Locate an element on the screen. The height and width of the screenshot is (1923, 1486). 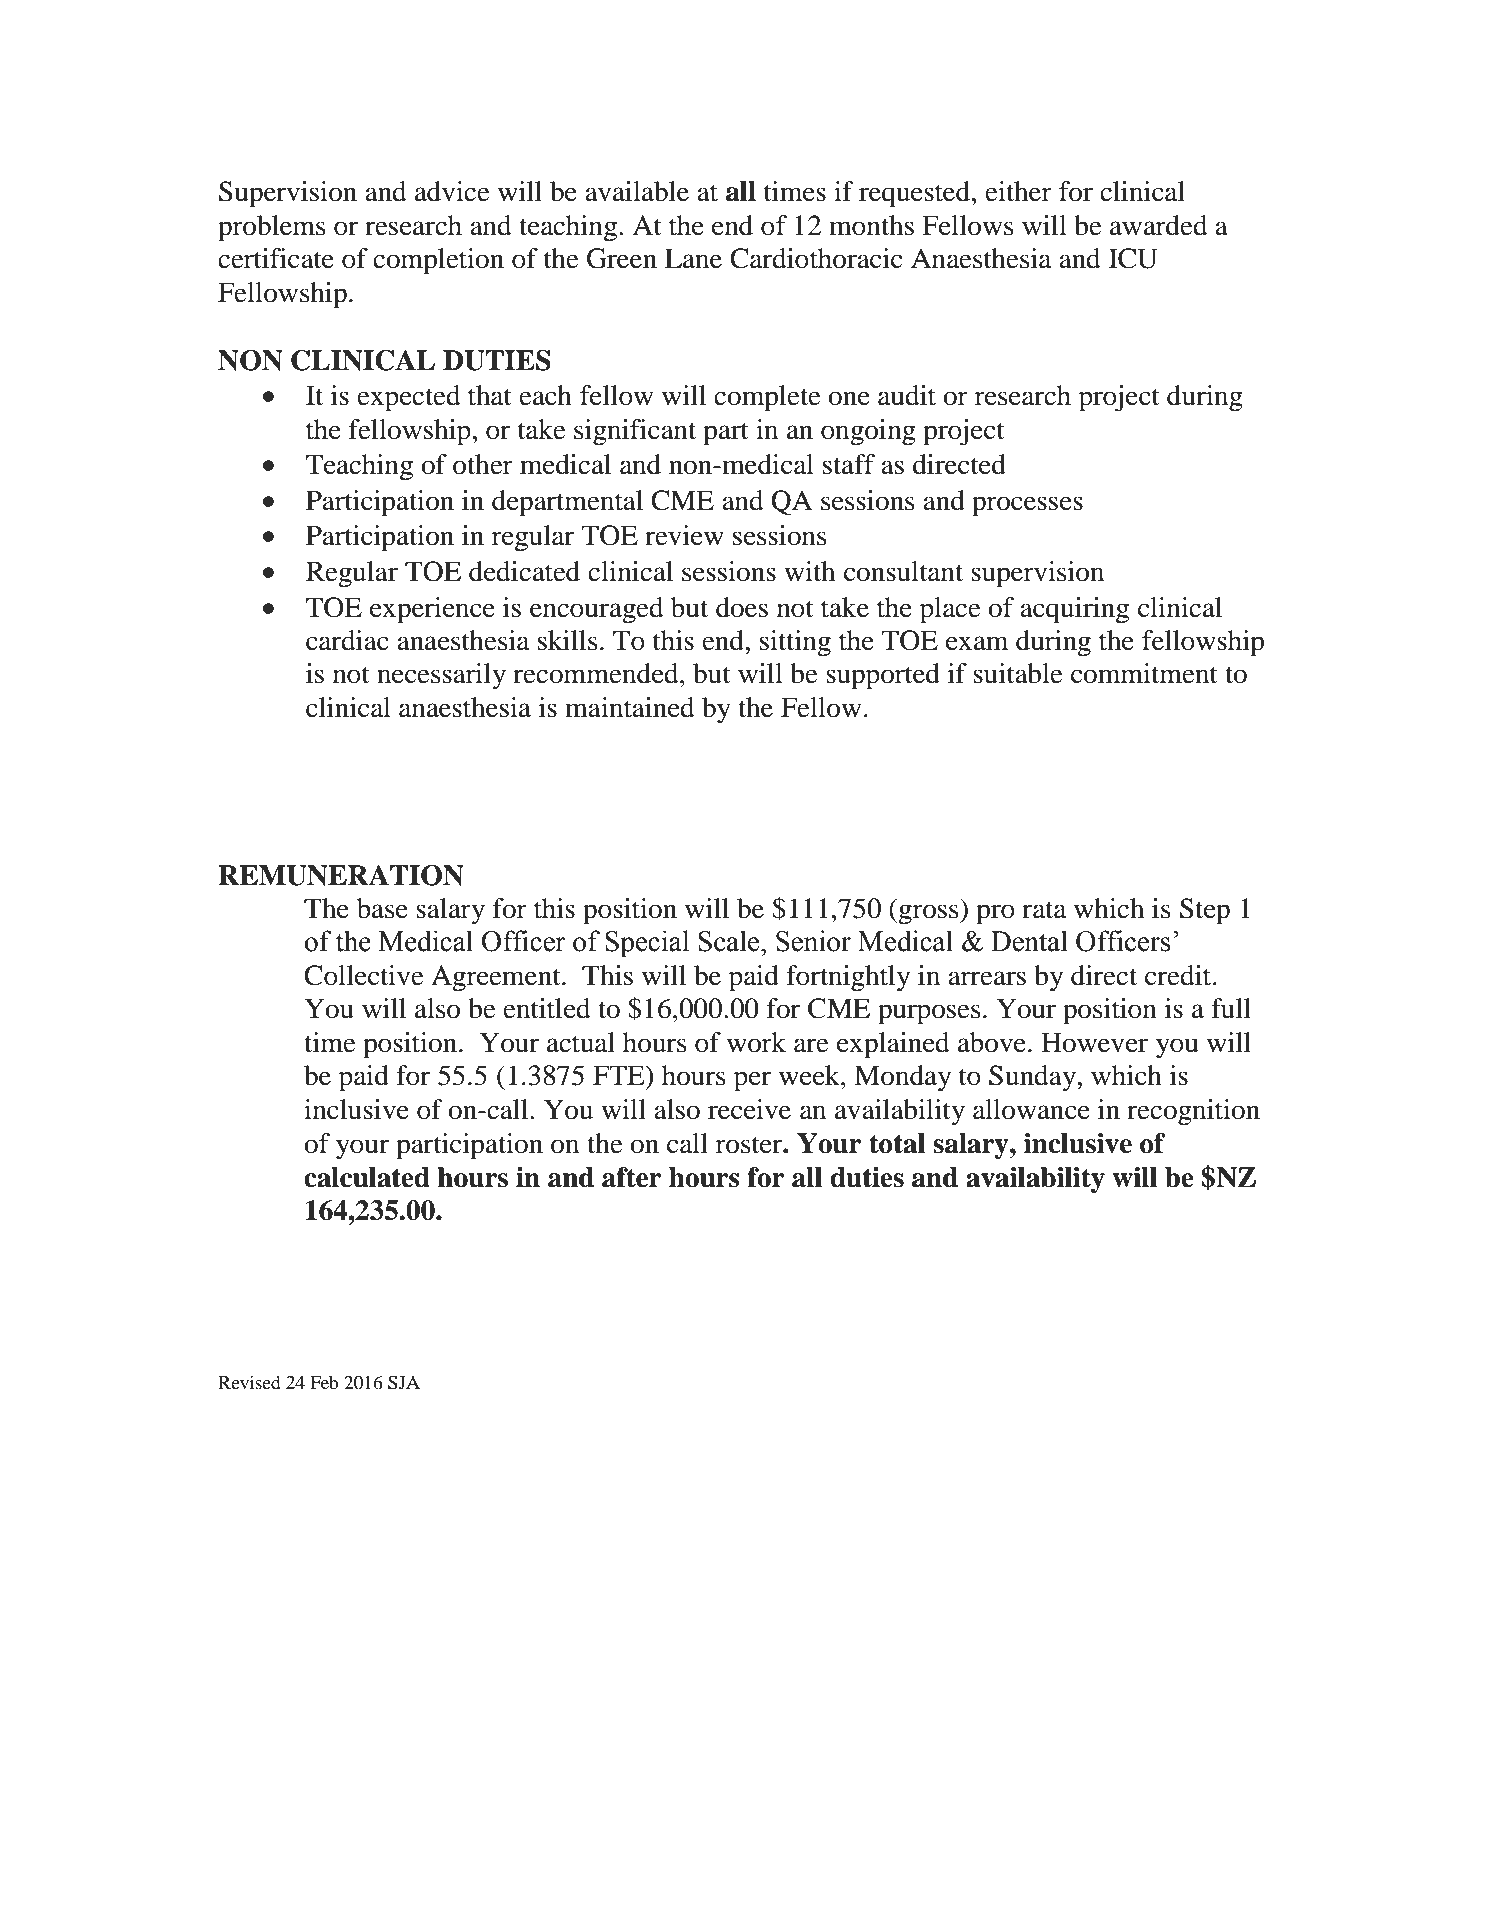
commitment is located at coordinates (1144, 673).
